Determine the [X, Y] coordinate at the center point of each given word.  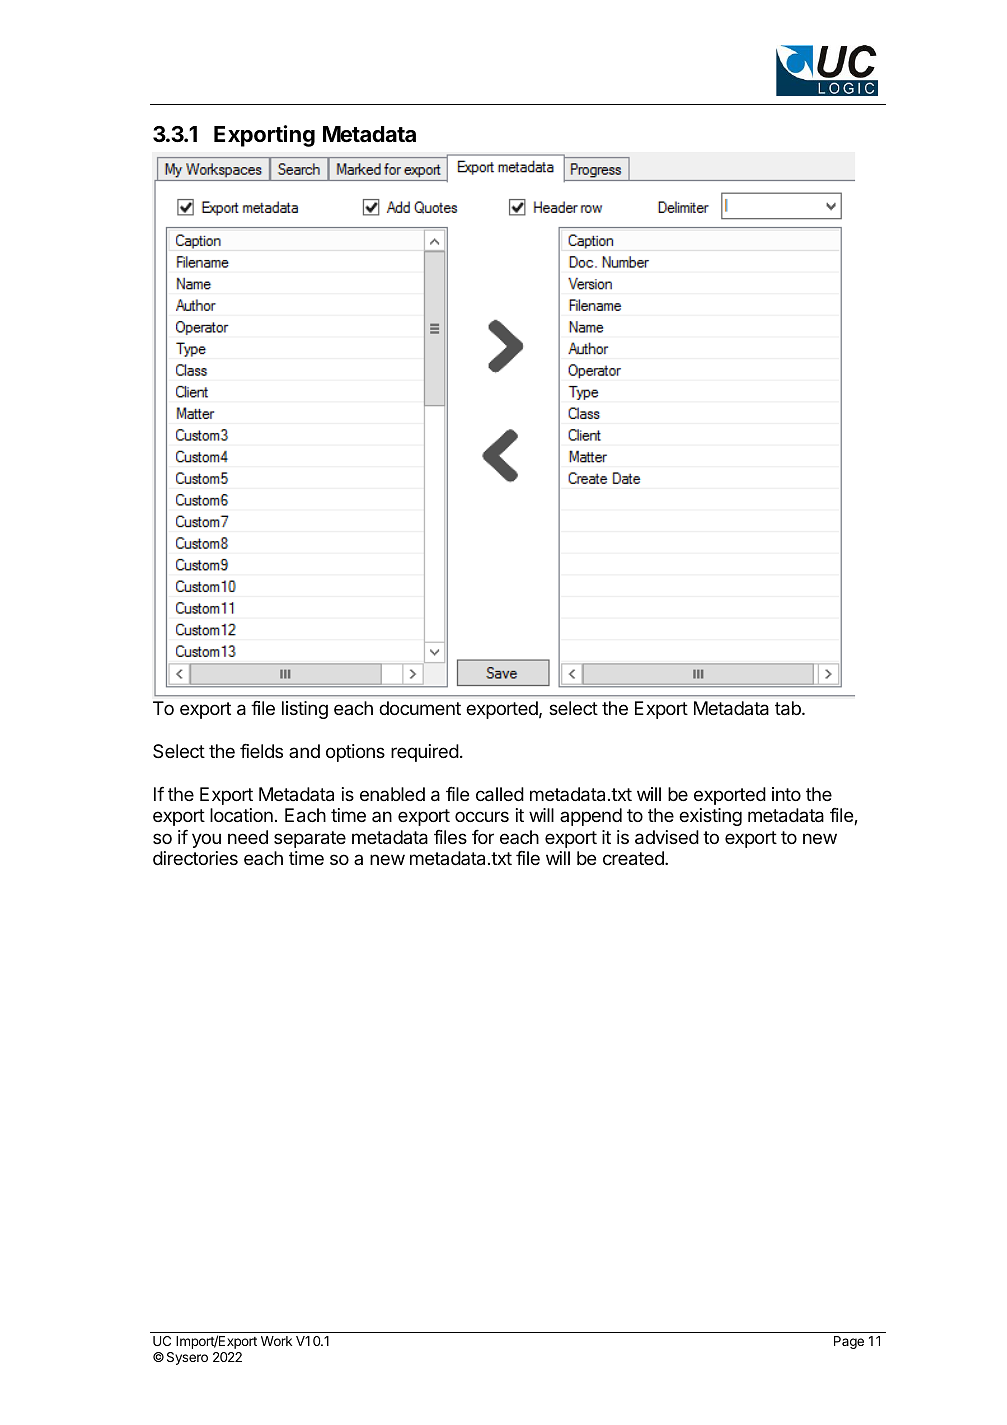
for [483, 836]
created [634, 858]
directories [195, 858]
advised [667, 837]
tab [789, 708]
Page [849, 1342]
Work [276, 1341]
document [420, 708]
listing [305, 710]
